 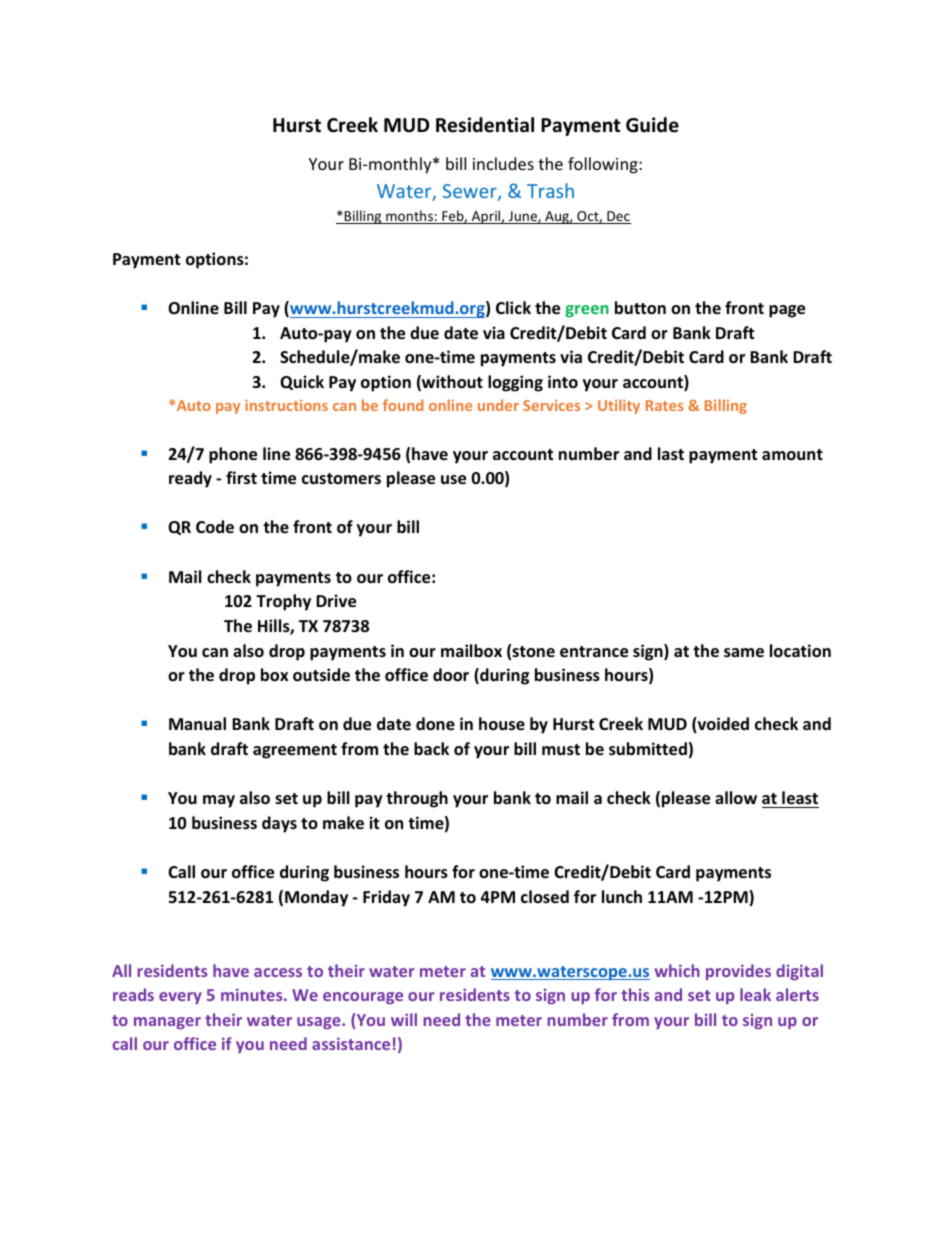 What do you see at coordinates (671, 454) in the document?
I see `last` at bounding box center [671, 454].
